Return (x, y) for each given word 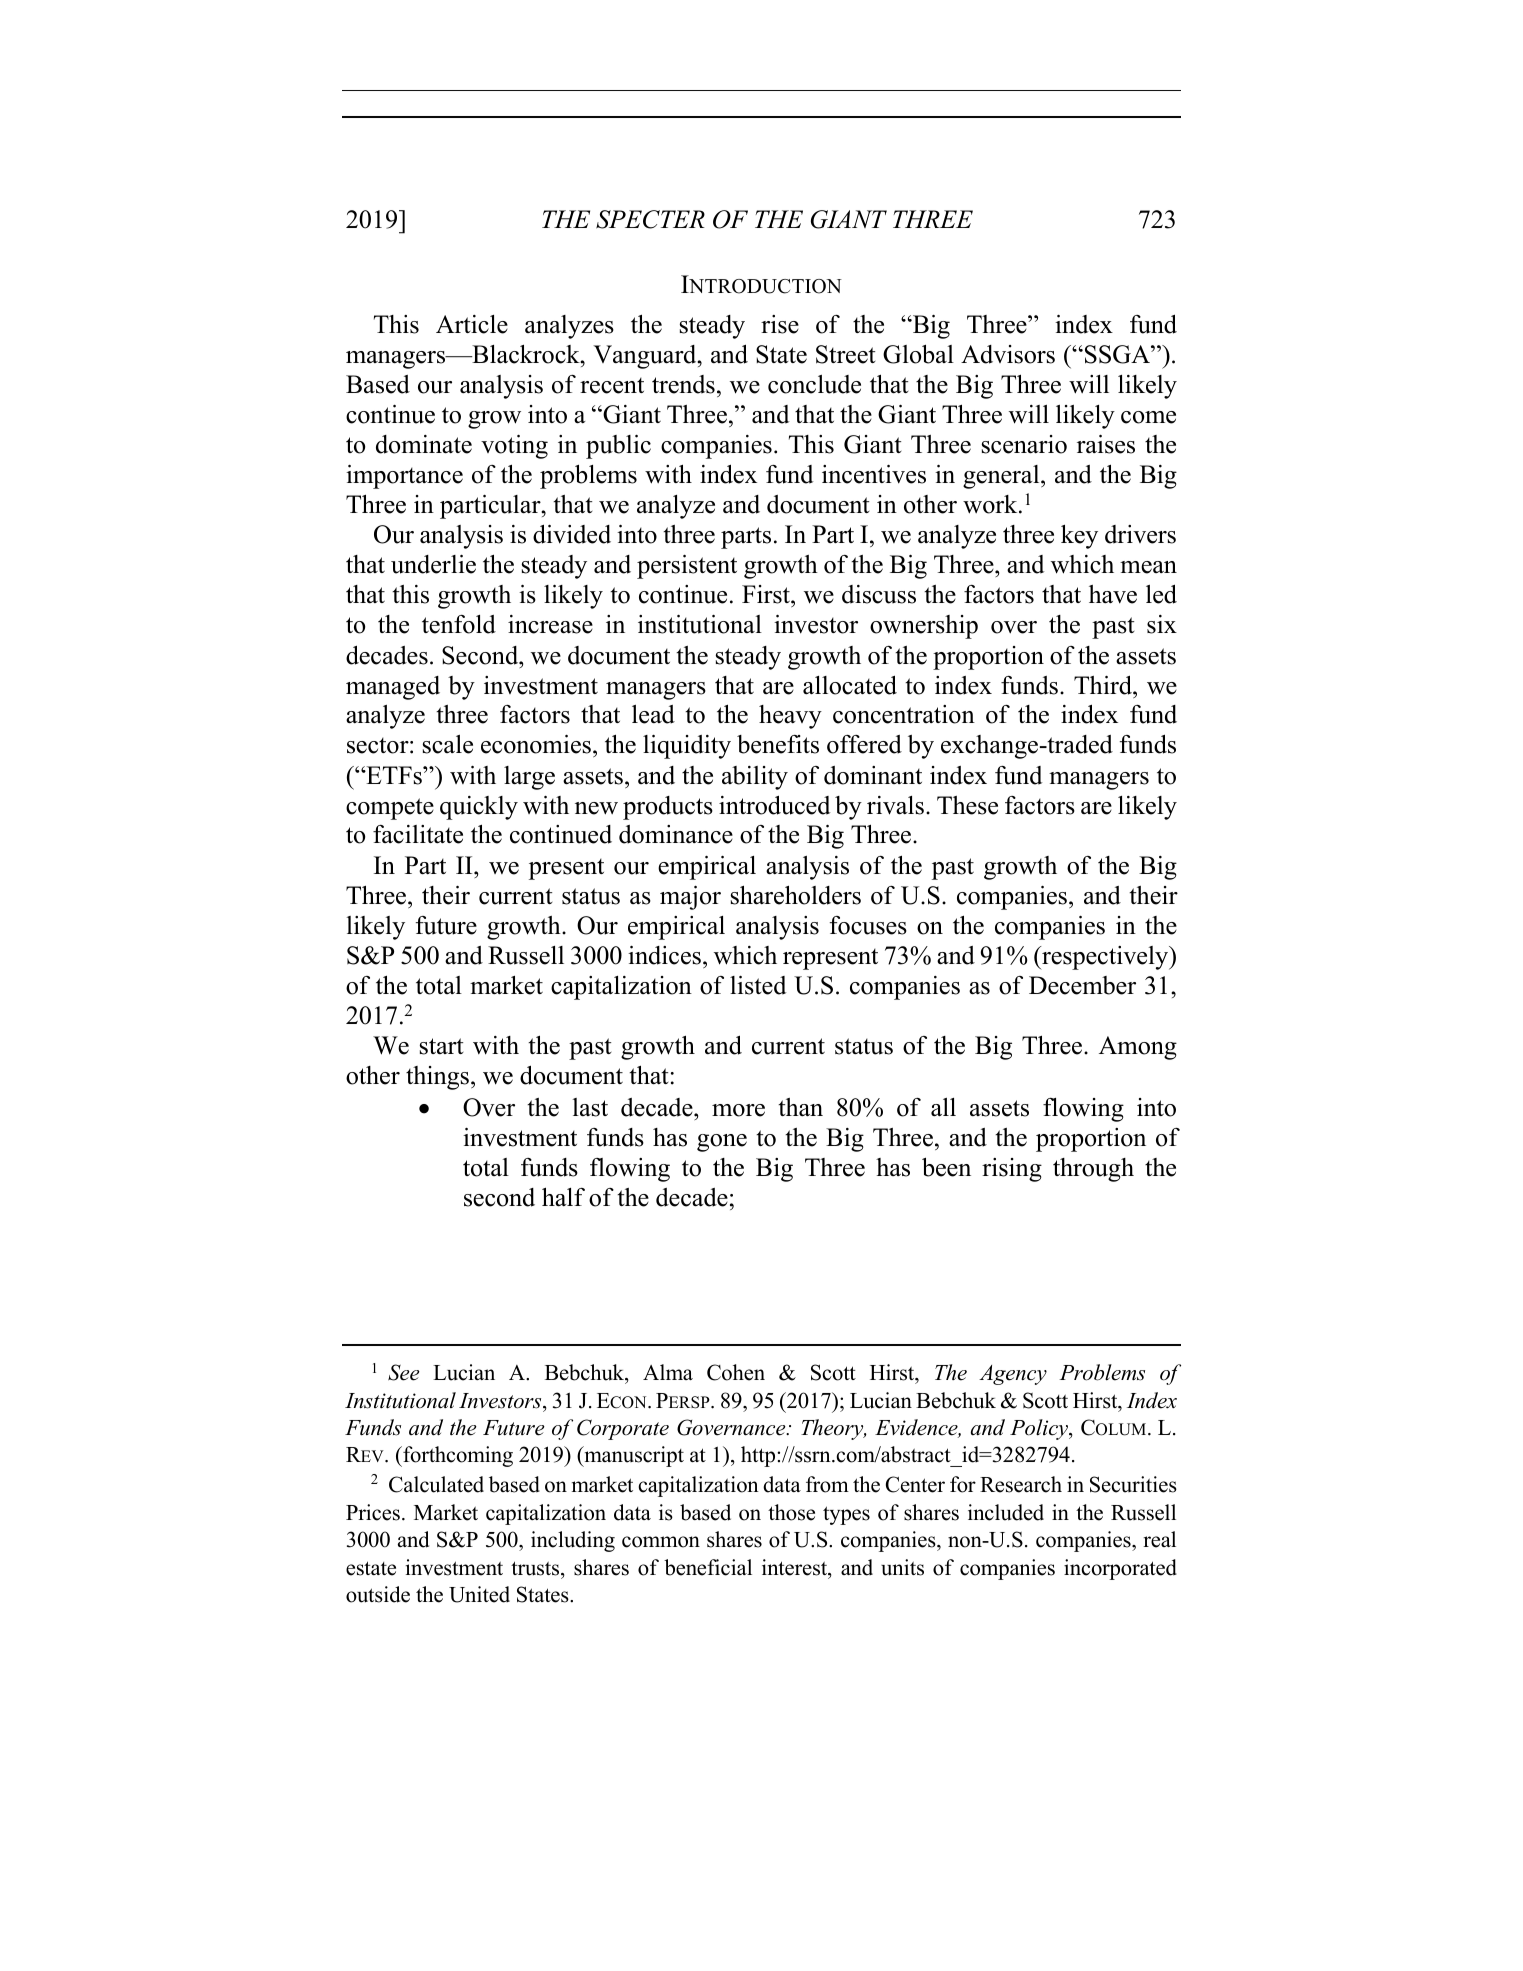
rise (780, 324)
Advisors (1008, 354)
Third (1104, 685)
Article (472, 324)
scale (448, 744)
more (738, 1110)
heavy (790, 717)
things (439, 1078)
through (1093, 1170)
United (479, 1594)
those (791, 1512)
